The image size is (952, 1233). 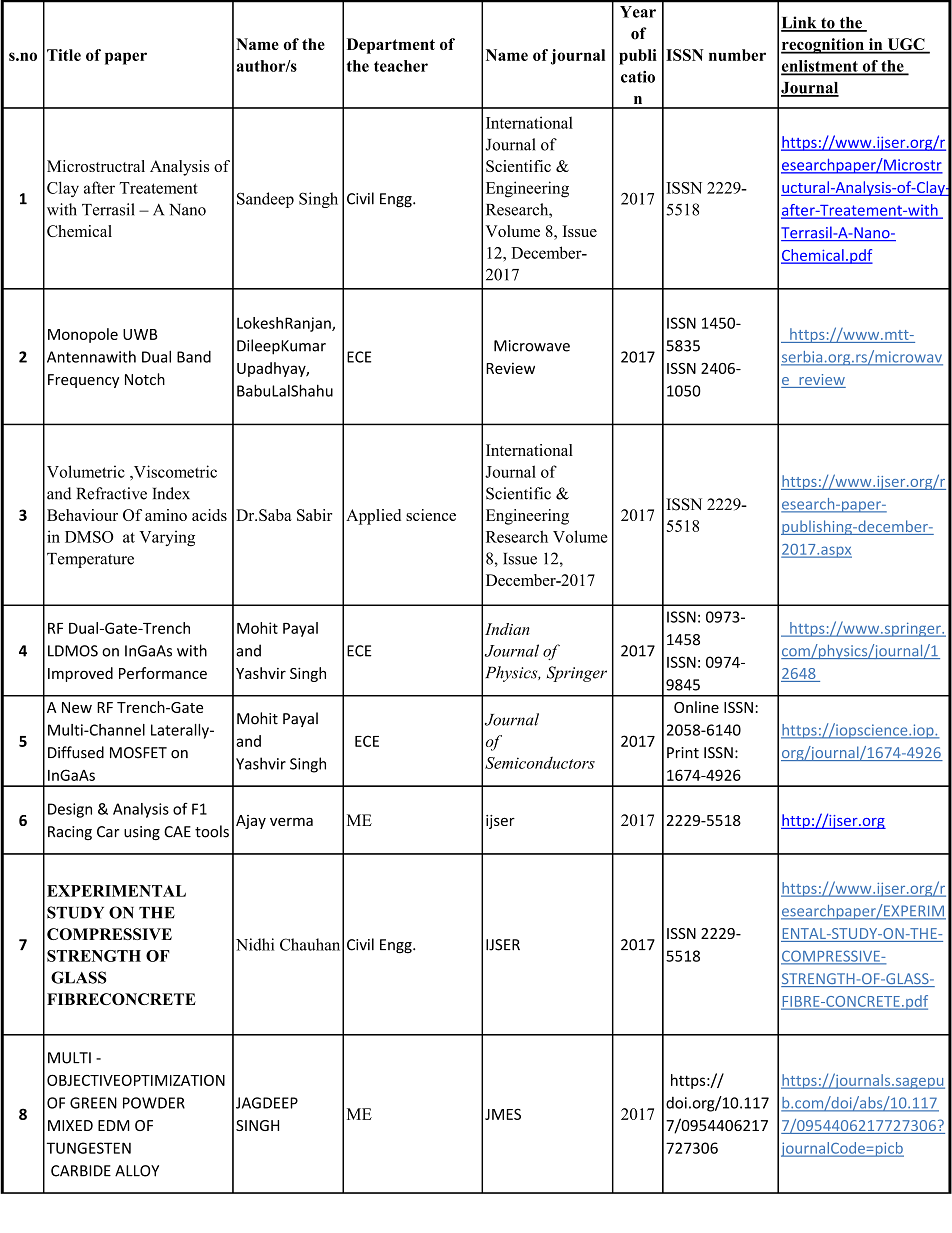 I want to click on verma, so click(x=291, y=821).
